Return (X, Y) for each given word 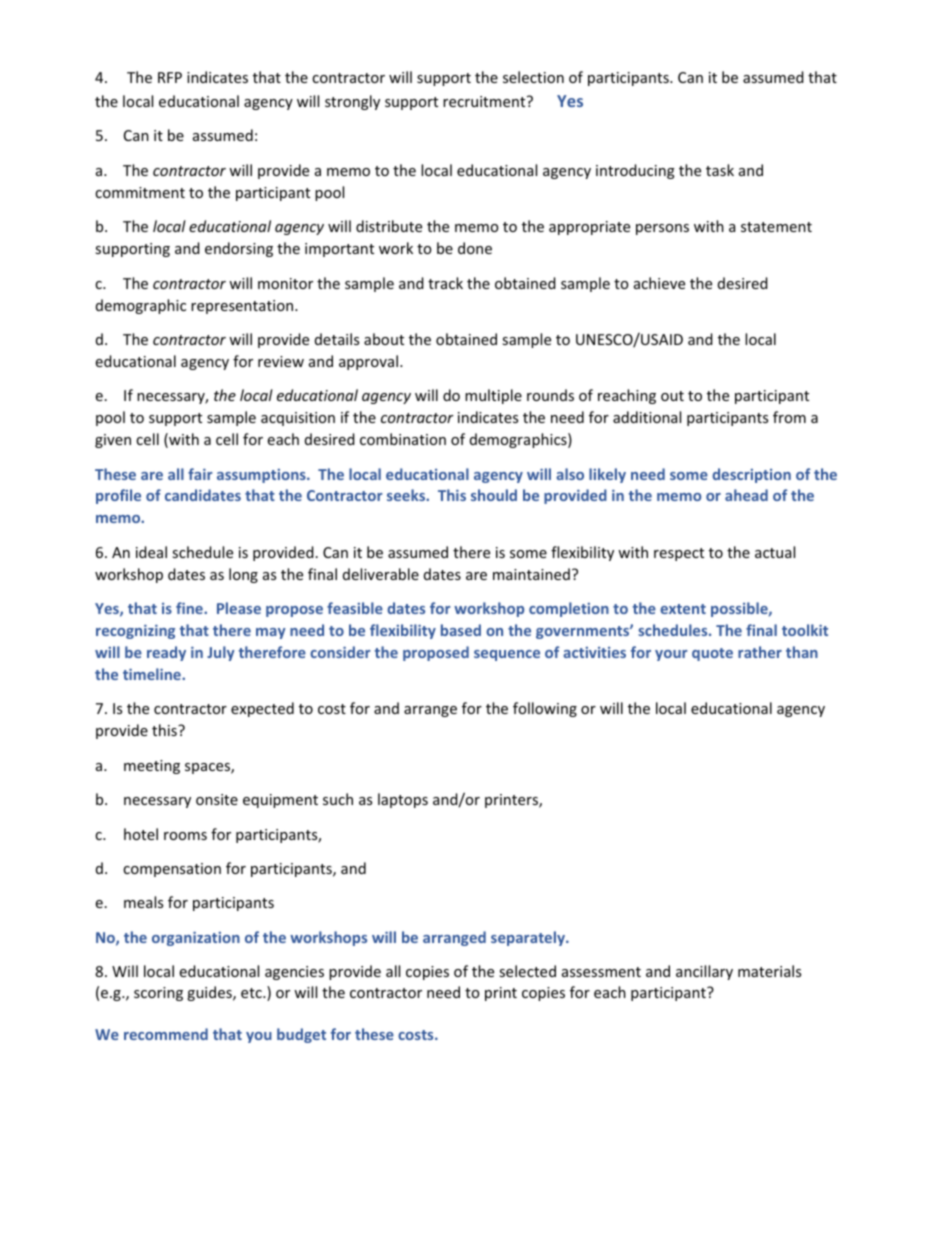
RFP (170, 77)
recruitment (485, 101)
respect (679, 554)
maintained (531, 574)
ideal (151, 552)
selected (527, 971)
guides (210, 993)
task (720, 170)
